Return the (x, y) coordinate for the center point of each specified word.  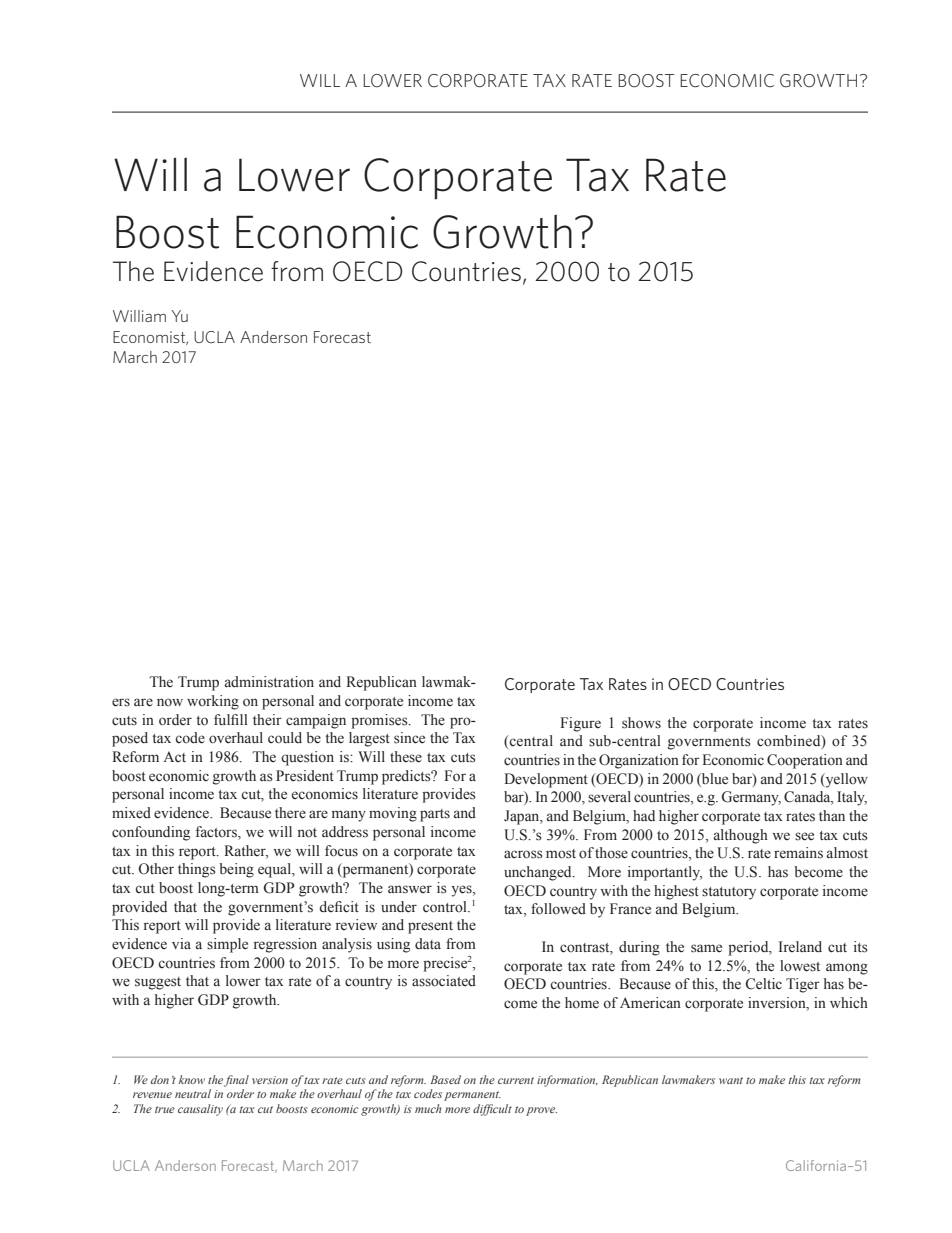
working (213, 702)
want (731, 1080)
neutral (193, 1093)
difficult (492, 1110)
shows (641, 723)
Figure (580, 724)
